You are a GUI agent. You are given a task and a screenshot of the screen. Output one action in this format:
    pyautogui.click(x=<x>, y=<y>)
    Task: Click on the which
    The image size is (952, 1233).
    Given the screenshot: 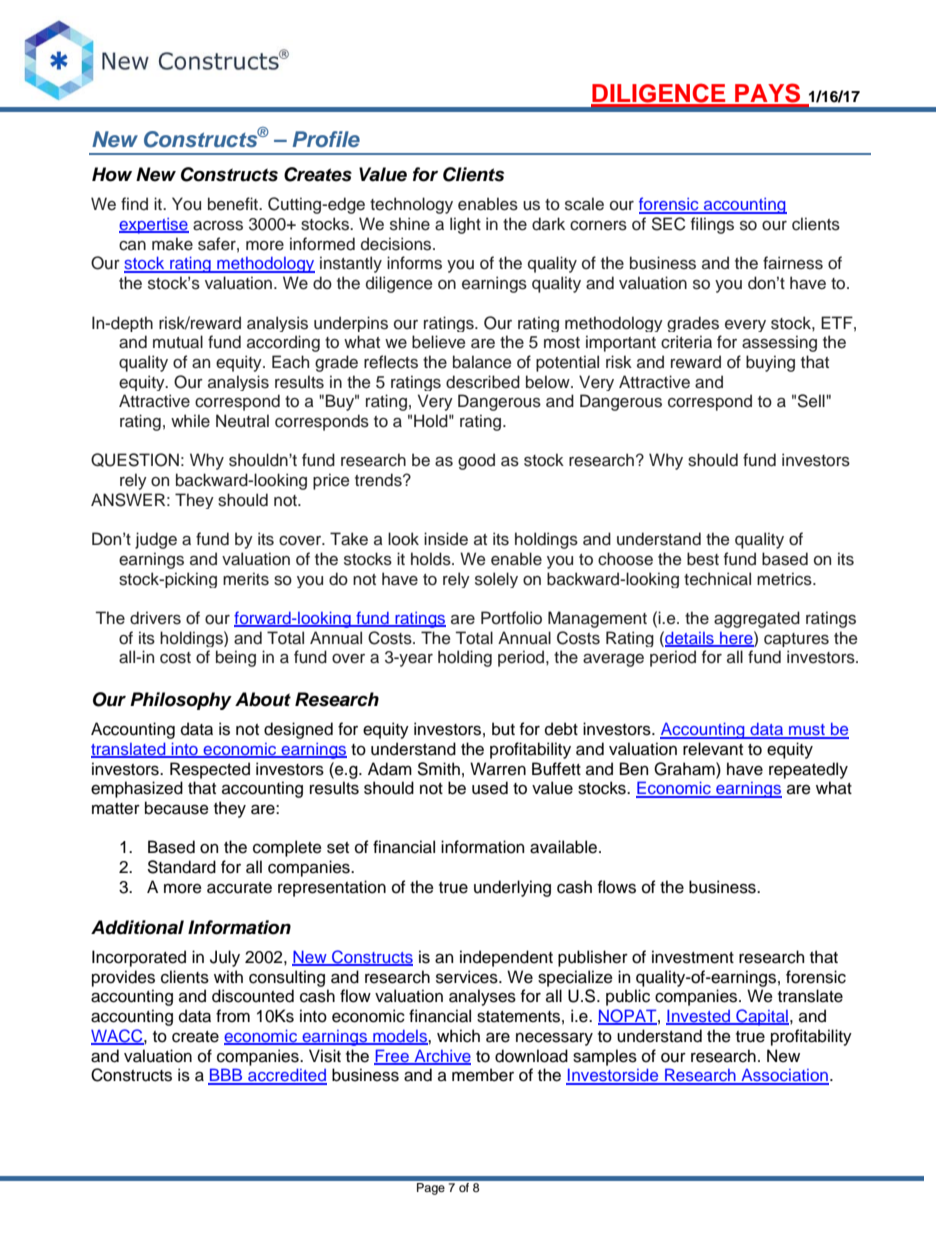 What is the action you would take?
    pyautogui.click(x=458, y=1036)
